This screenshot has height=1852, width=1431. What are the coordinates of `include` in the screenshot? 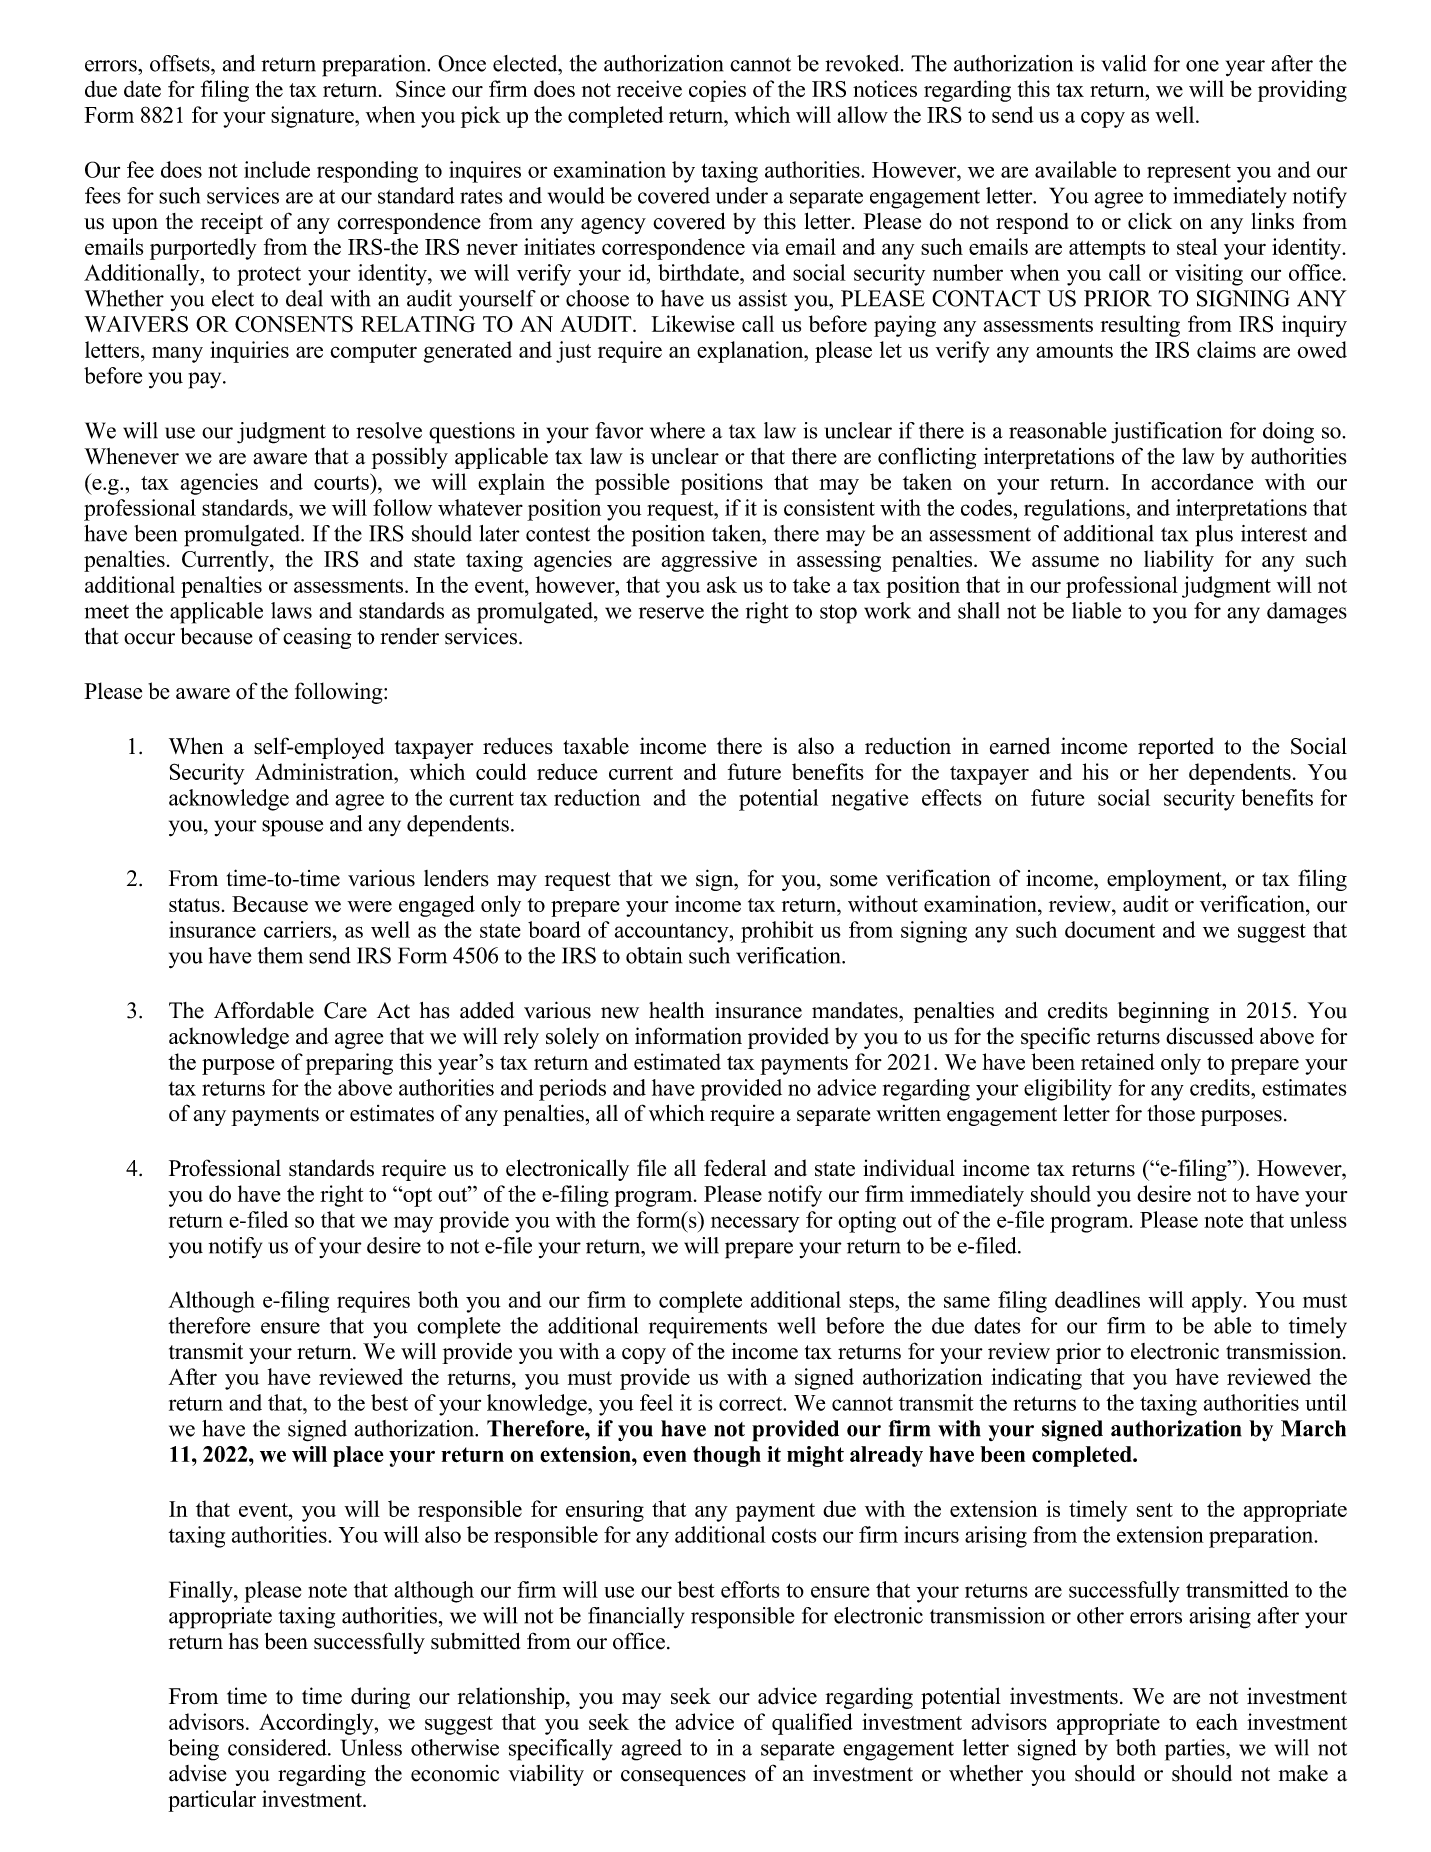 It's located at (277, 169).
